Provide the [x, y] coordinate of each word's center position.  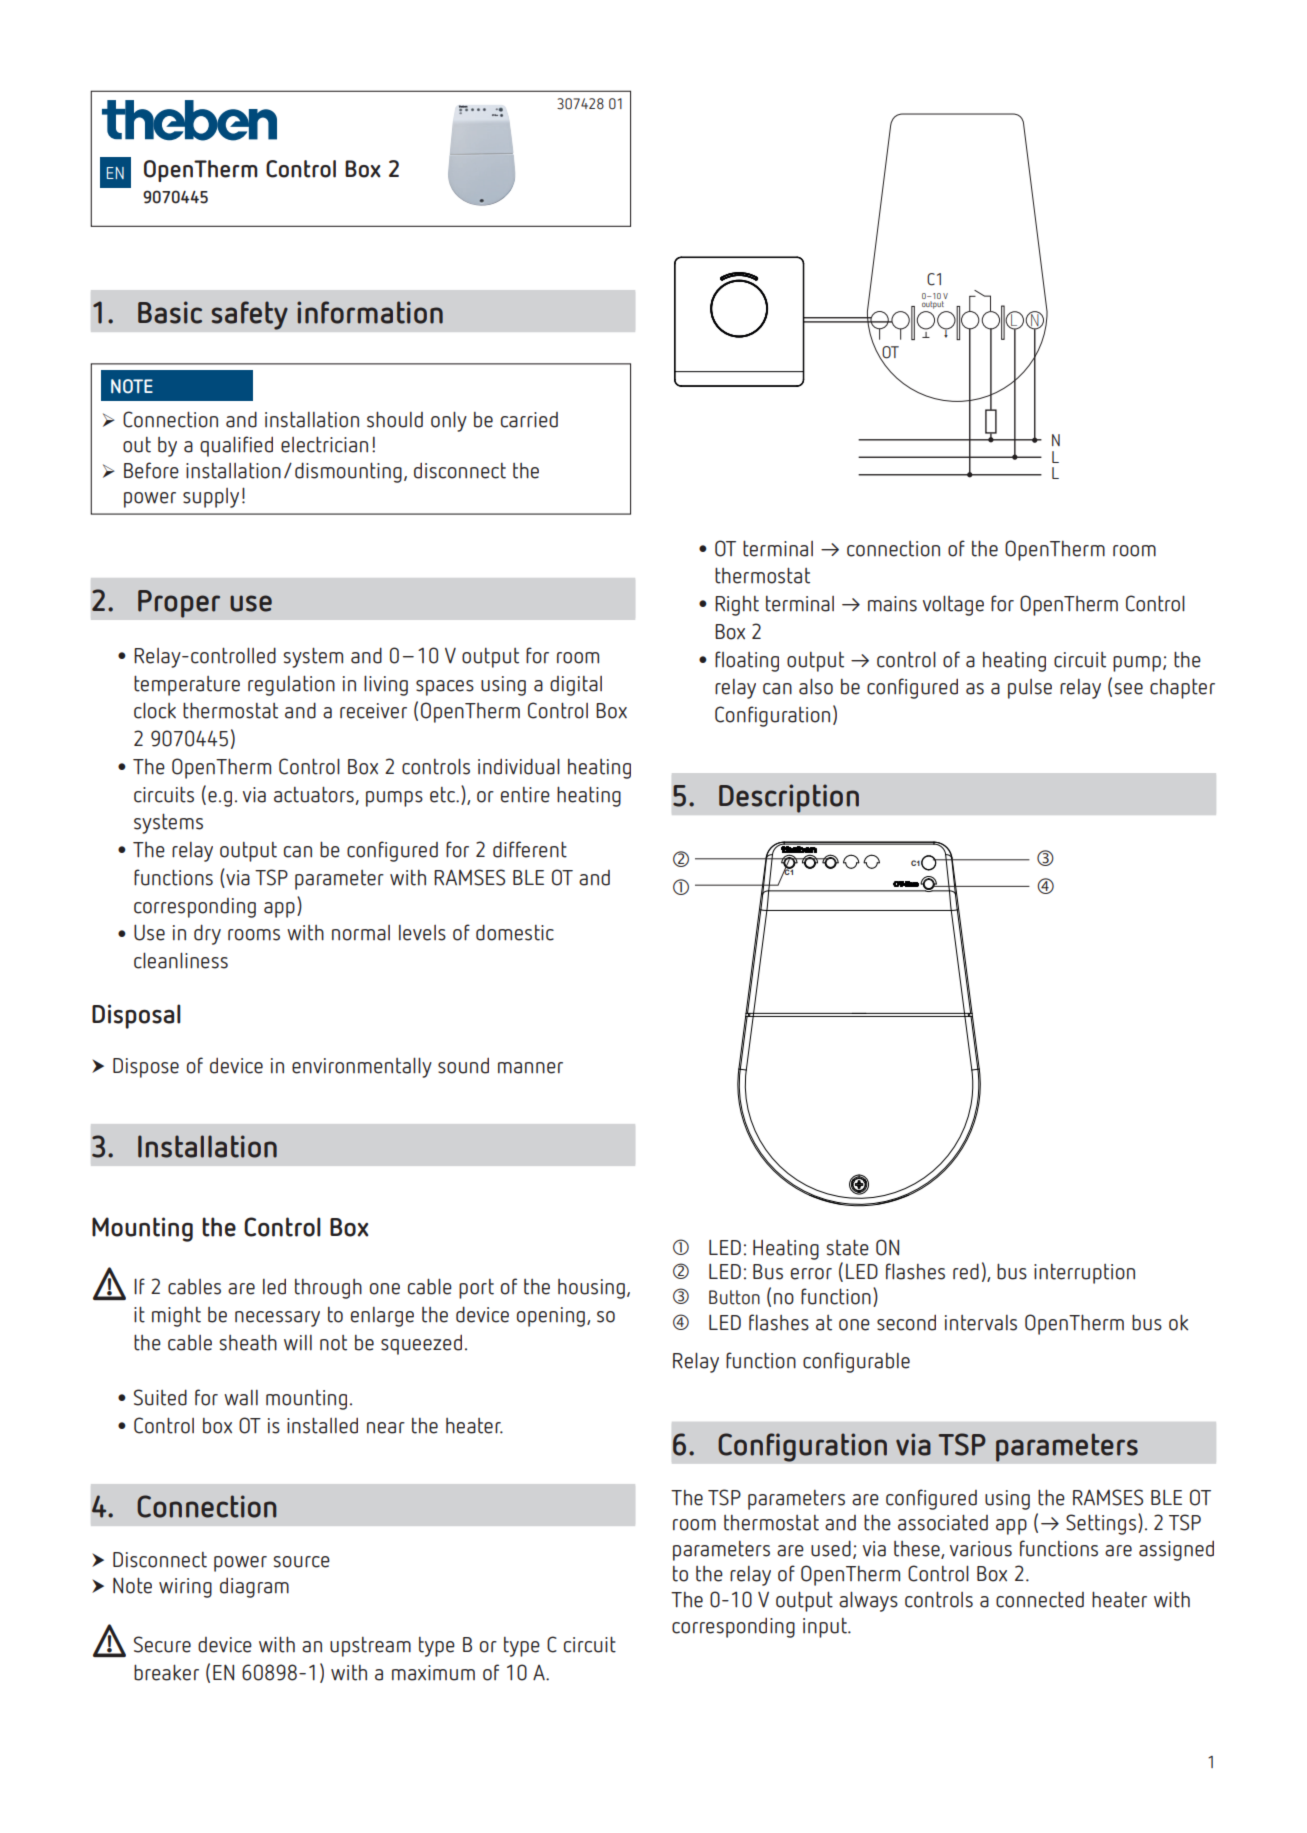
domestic [515, 932]
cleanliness [181, 960]
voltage [953, 605]
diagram [254, 1587]
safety [249, 315]
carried [529, 420]
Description [789, 798]
